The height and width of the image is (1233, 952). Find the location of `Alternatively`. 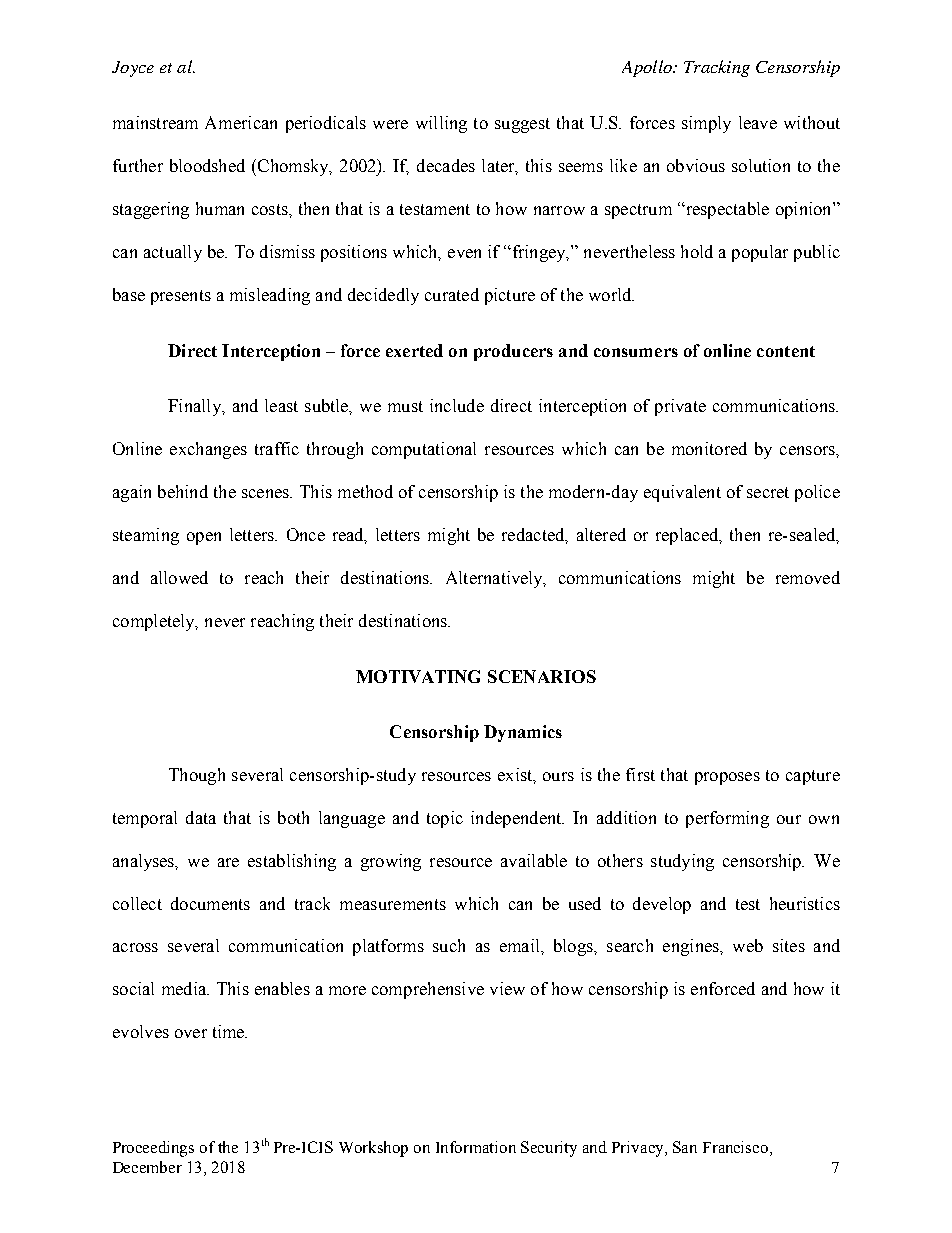

Alternatively is located at coordinates (496, 579).
